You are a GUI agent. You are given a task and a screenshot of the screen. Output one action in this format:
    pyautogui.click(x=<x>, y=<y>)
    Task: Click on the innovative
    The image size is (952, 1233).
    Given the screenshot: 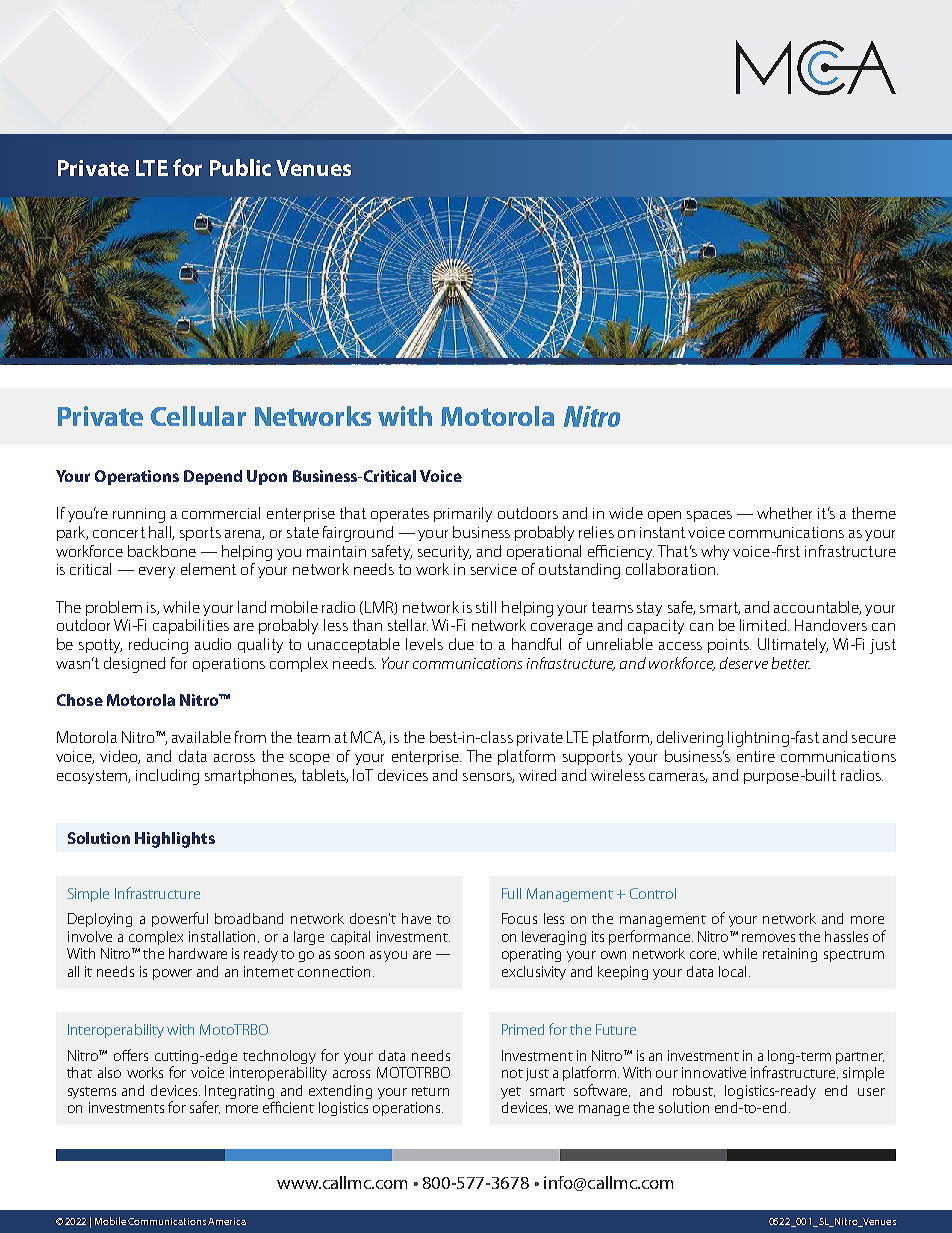 What is the action you would take?
    pyautogui.click(x=714, y=1072)
